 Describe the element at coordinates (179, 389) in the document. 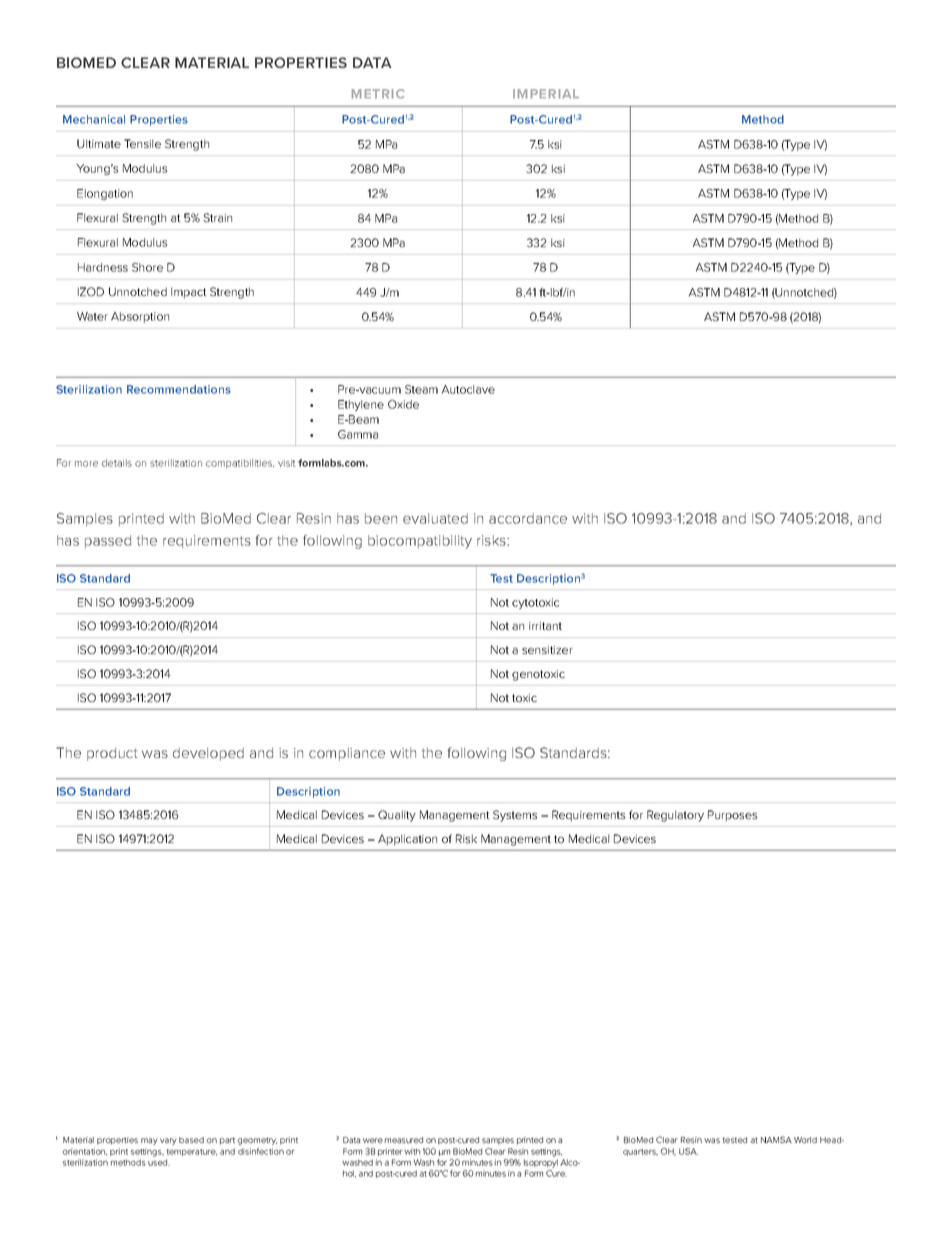

I see `Recommendations` at that location.
